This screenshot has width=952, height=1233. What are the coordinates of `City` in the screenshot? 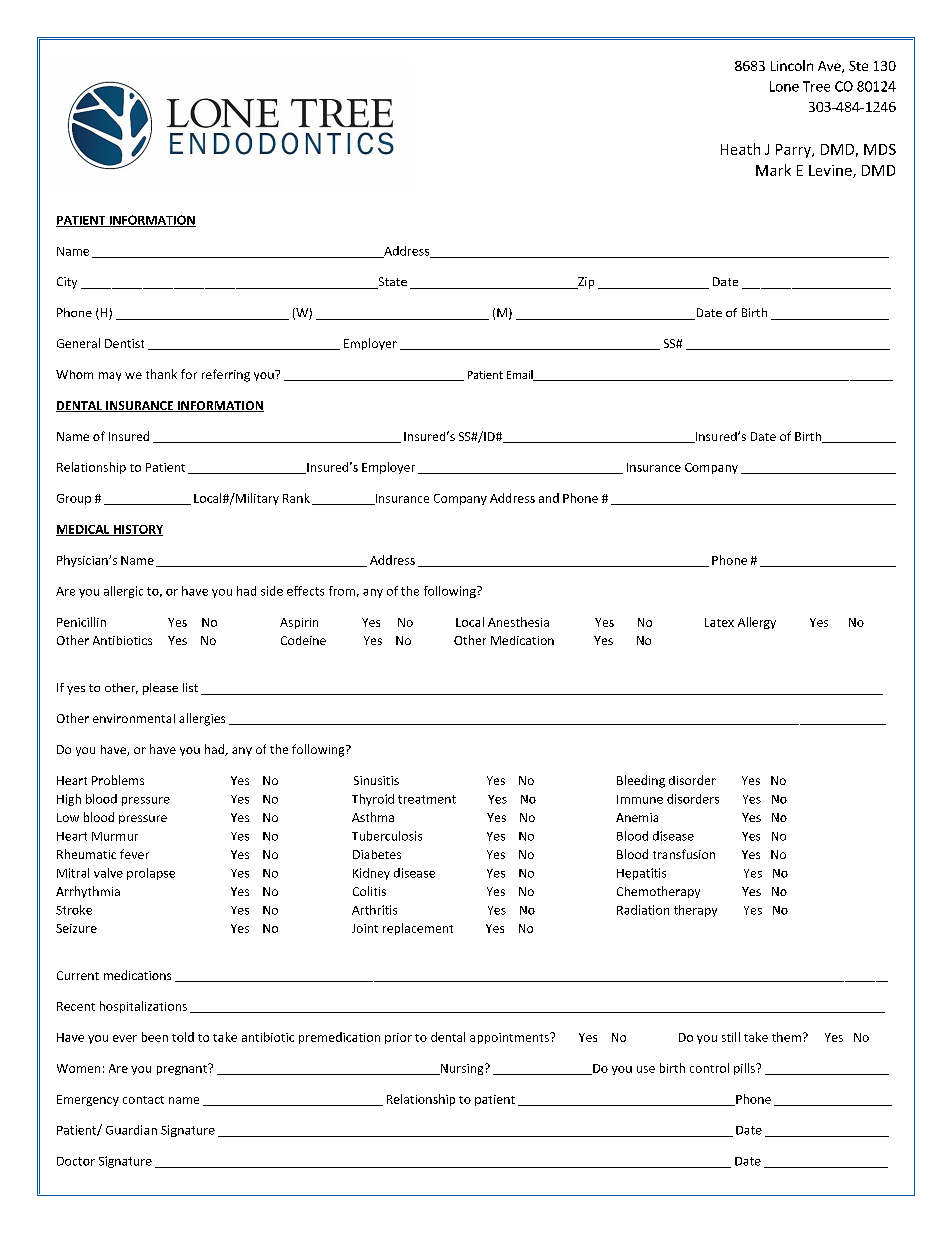 It's located at (67, 283).
